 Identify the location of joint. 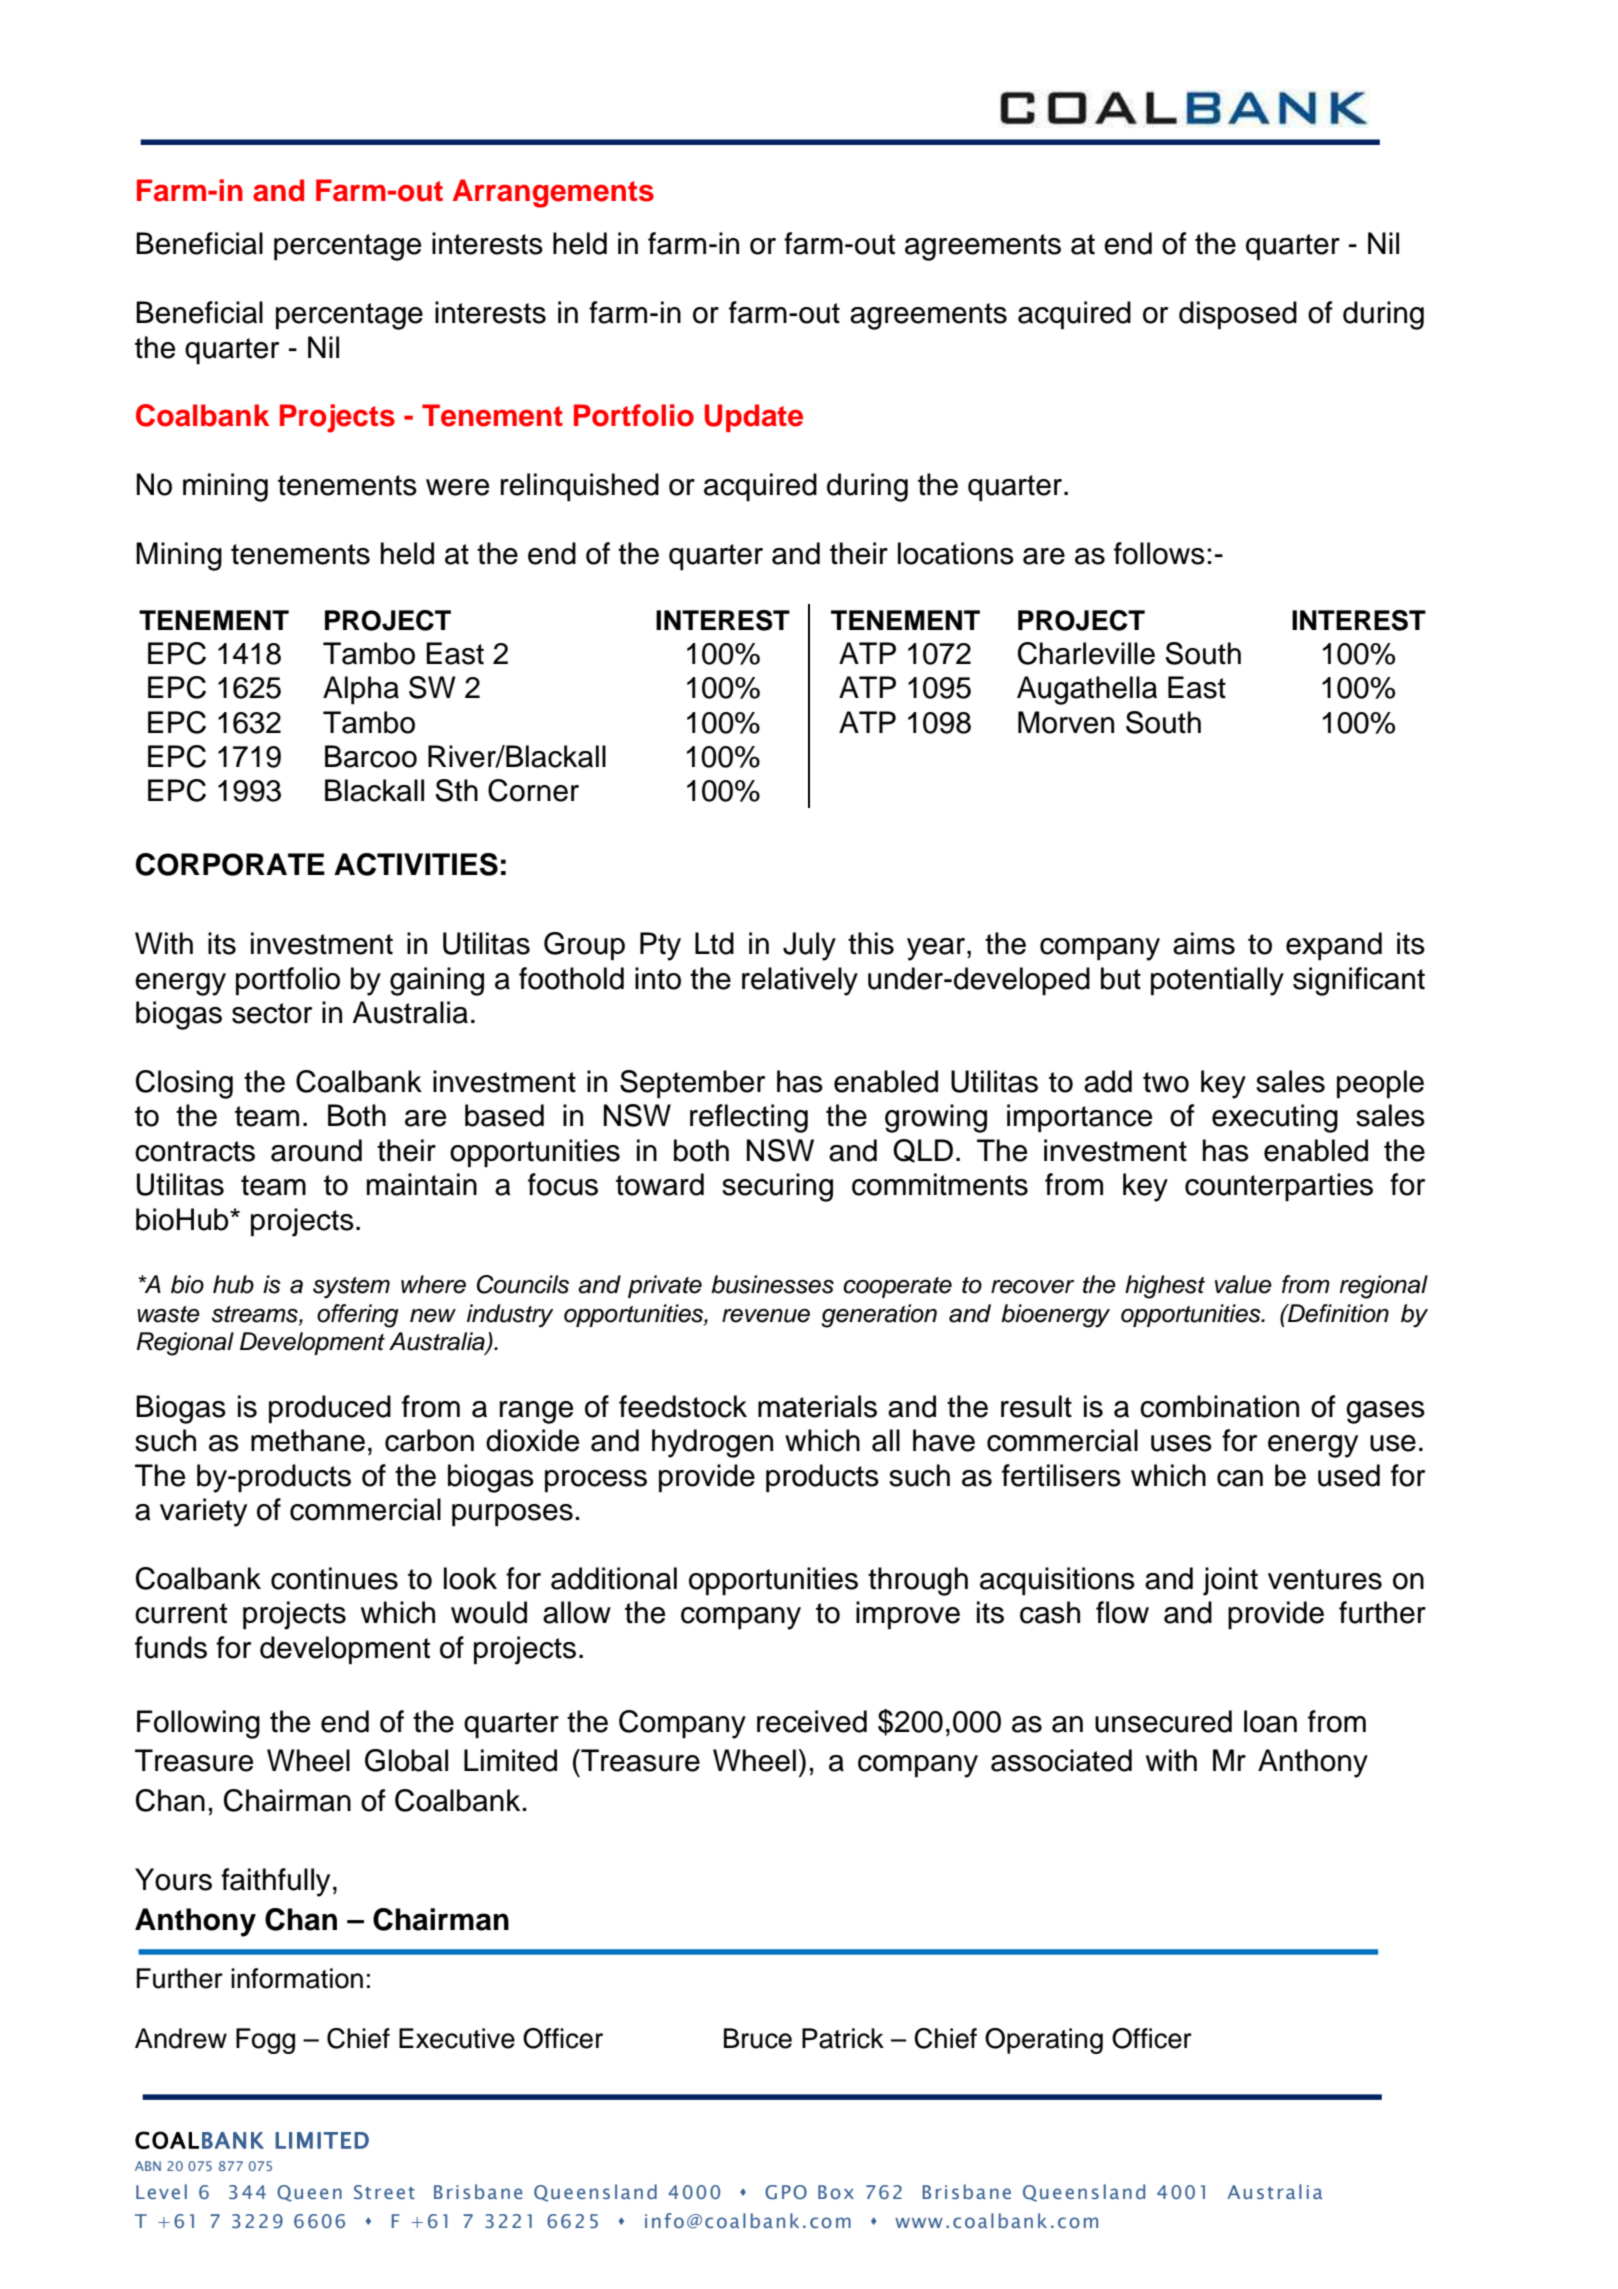
(1230, 1581).
